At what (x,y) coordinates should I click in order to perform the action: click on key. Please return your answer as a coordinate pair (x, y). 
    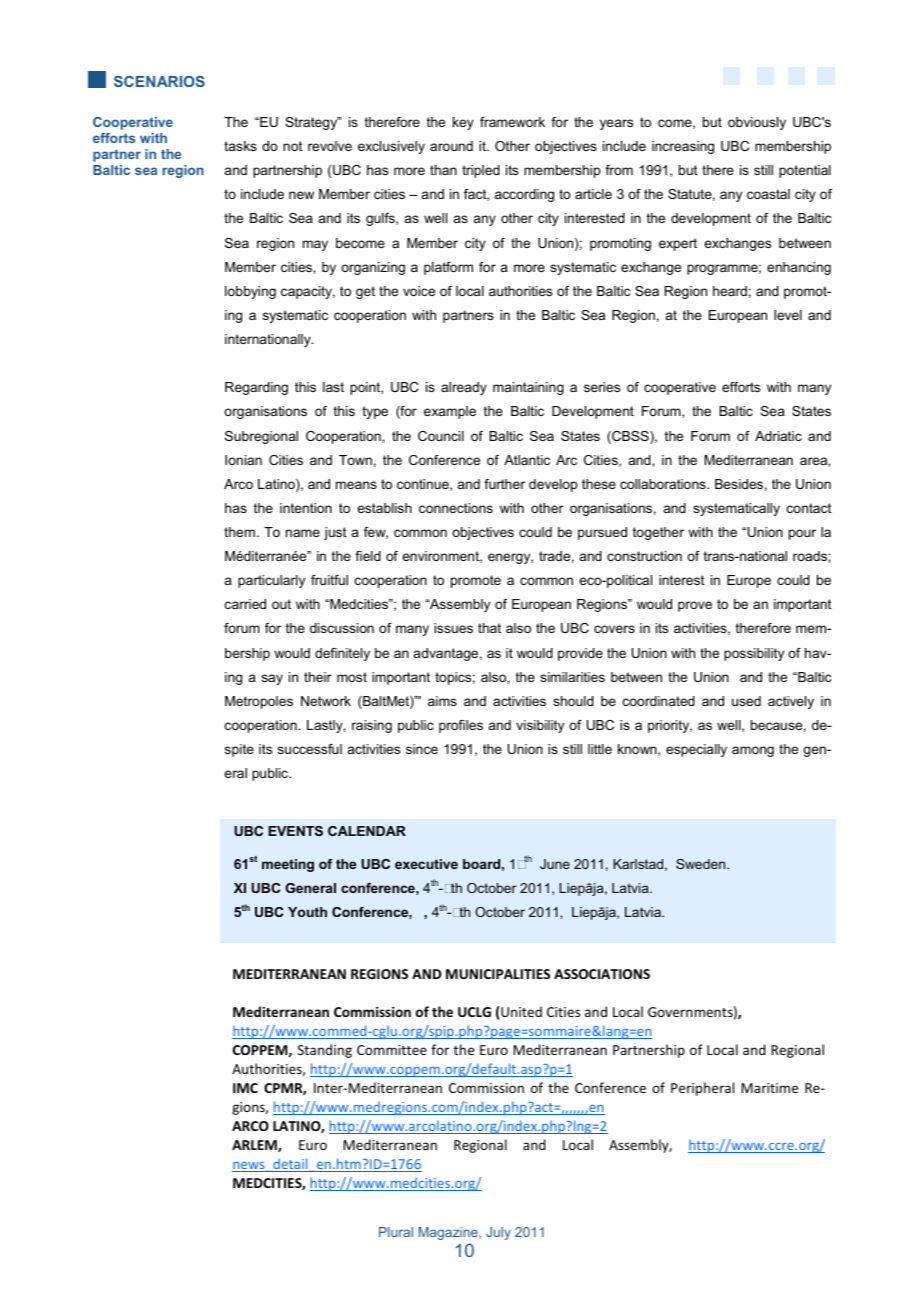
    Looking at the image, I should click on (463, 123).
